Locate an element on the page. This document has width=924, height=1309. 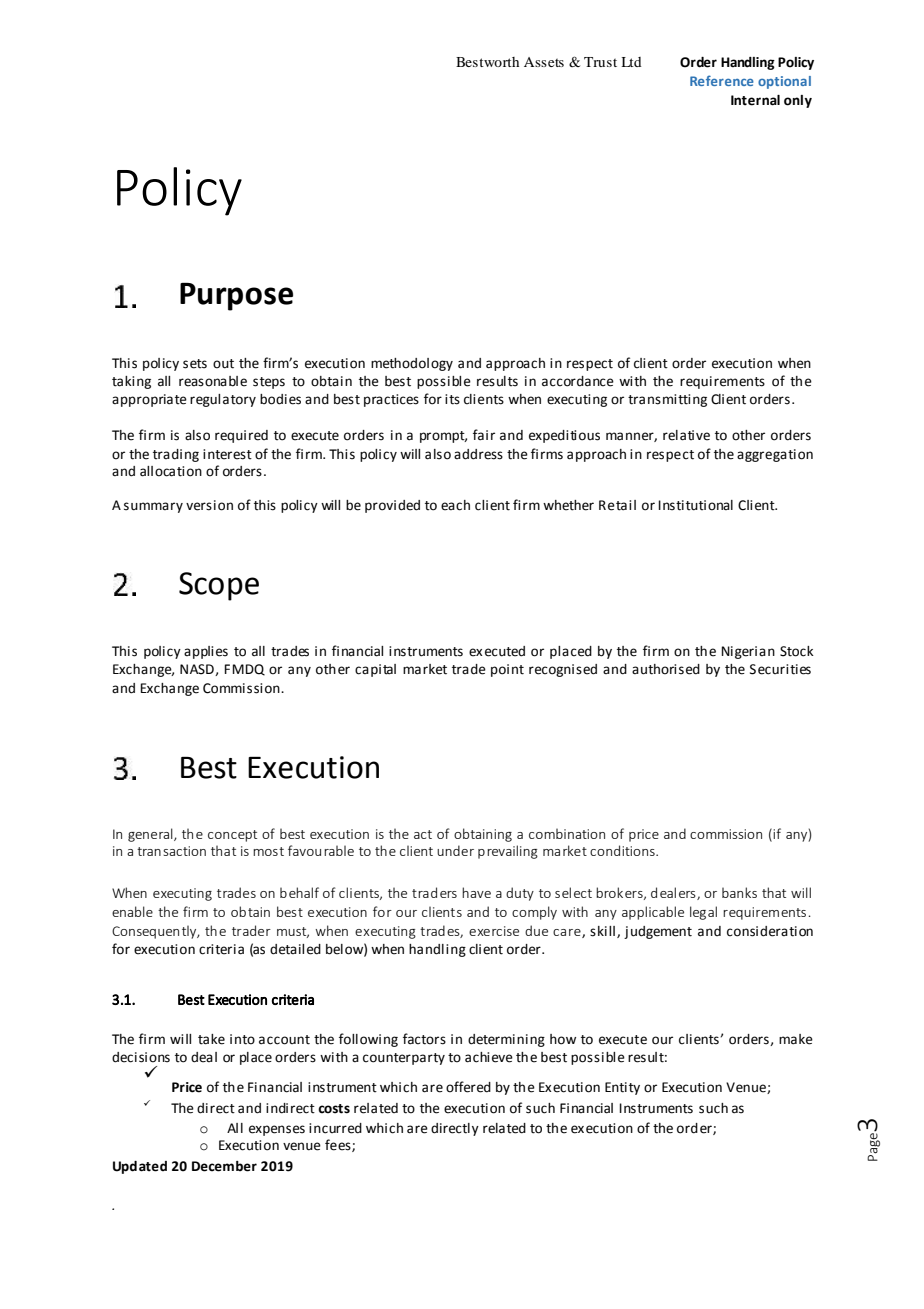
Reference is located at coordinates (722, 80).
